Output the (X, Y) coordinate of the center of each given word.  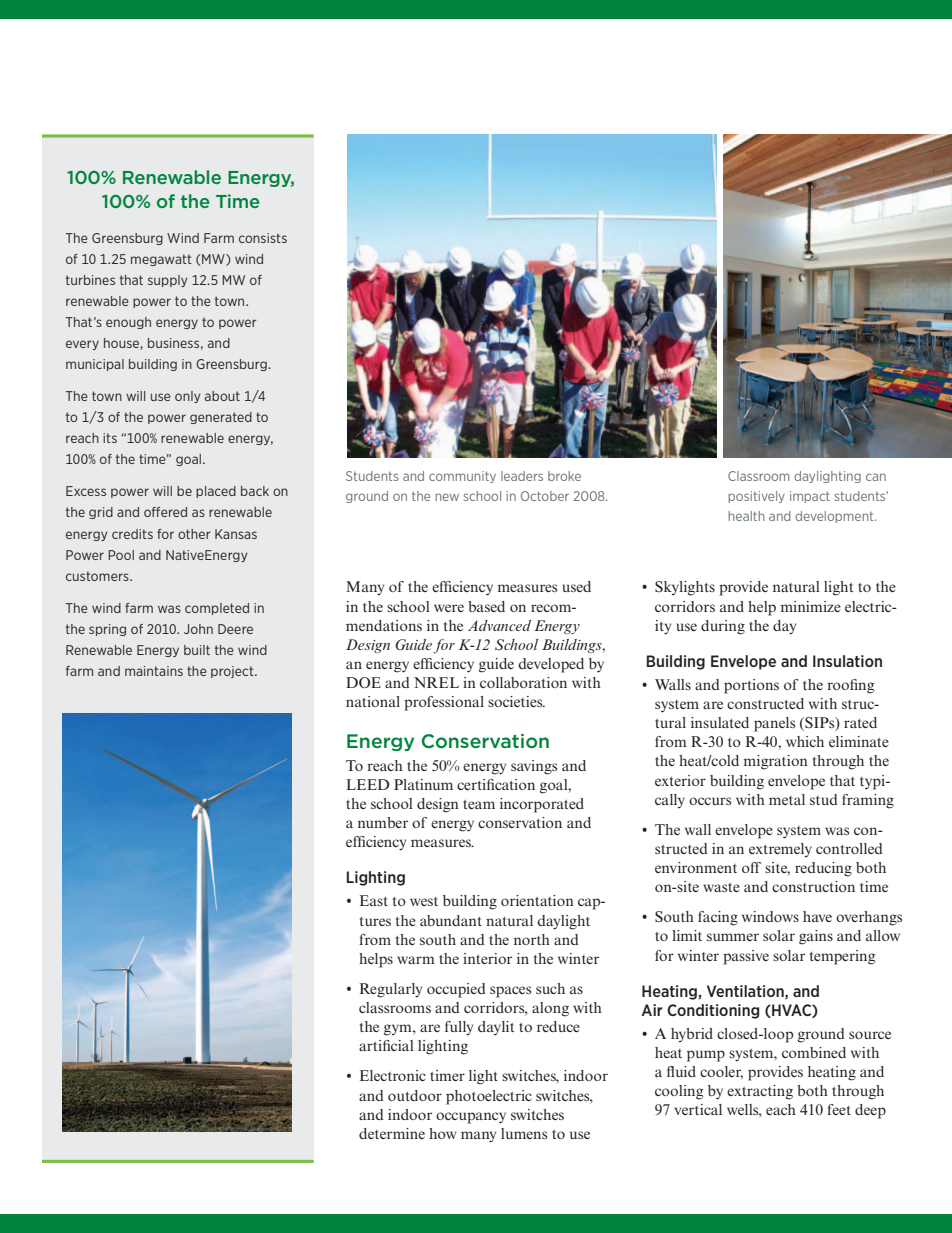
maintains (154, 671)
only (187, 397)
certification (496, 784)
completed (217, 609)
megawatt (161, 260)
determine (392, 1133)
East (374, 900)
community (462, 477)
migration (776, 762)
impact (810, 497)
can (876, 477)
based (486, 606)
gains (816, 937)
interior (487, 958)
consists (263, 238)
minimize (811, 606)
